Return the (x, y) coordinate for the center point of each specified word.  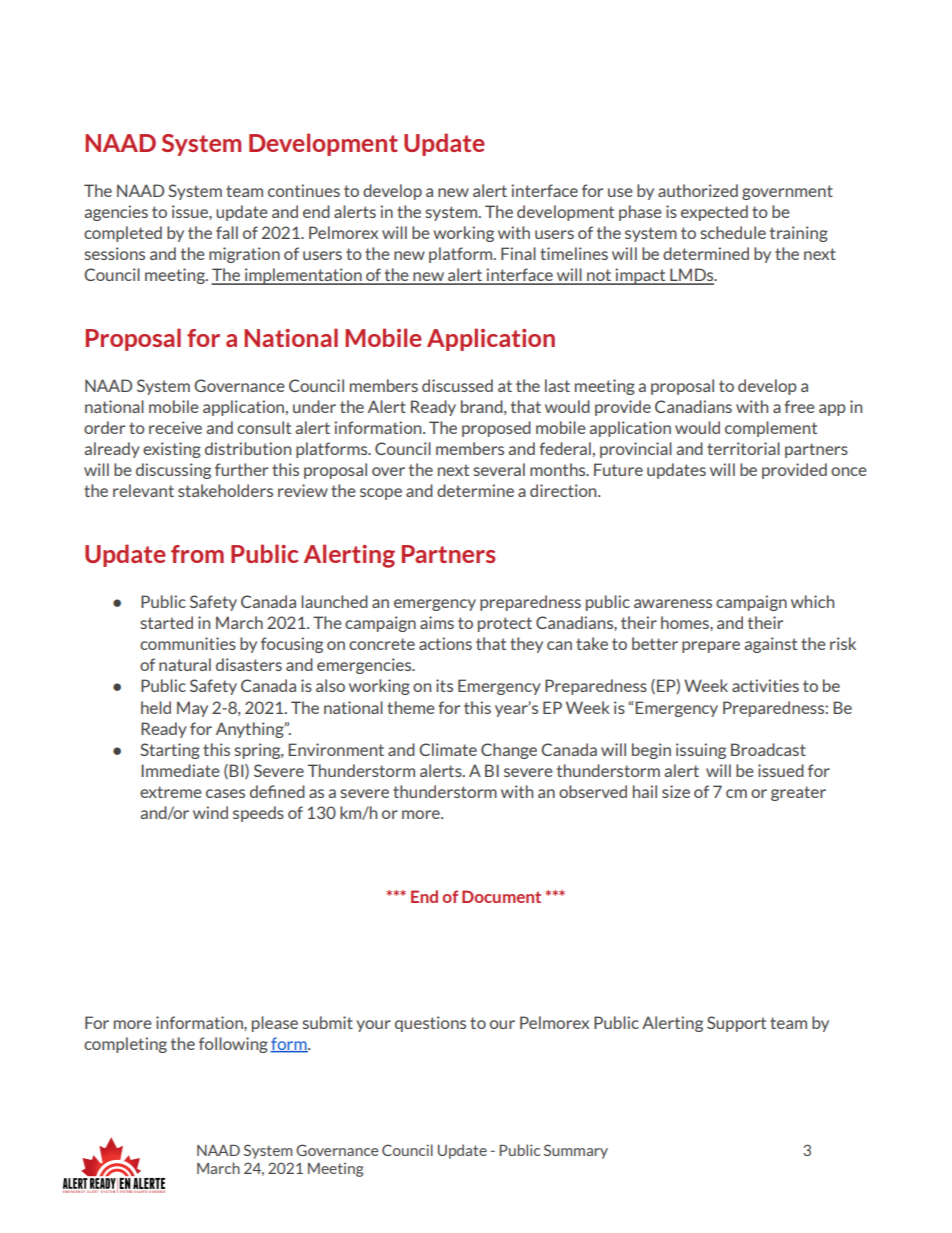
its (444, 685)
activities (765, 685)
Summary (576, 1151)
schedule (733, 232)
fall (227, 232)
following (233, 1045)
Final (518, 253)
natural (185, 664)
